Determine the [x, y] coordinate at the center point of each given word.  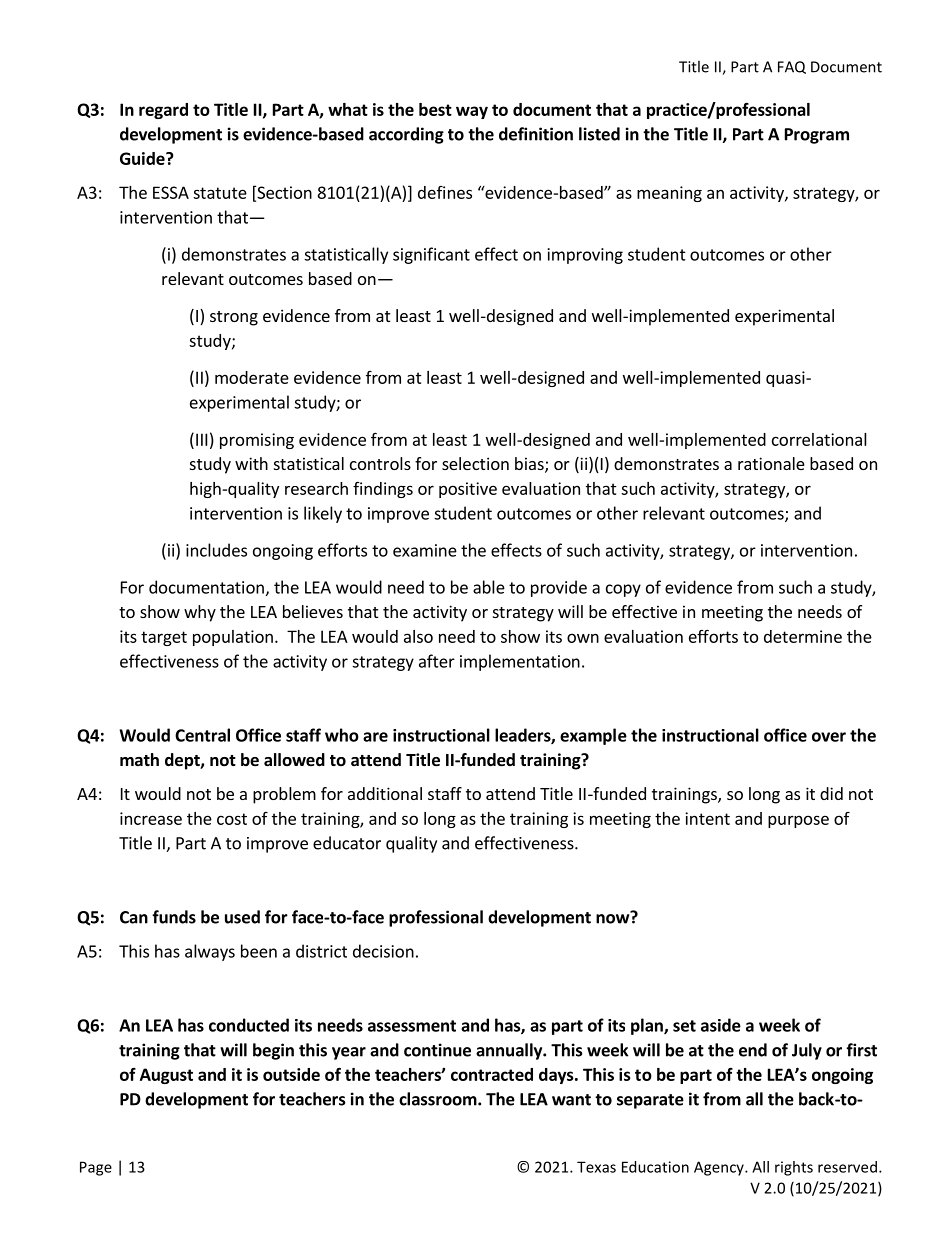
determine [803, 636]
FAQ [792, 67]
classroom [439, 1099]
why [200, 613]
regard [163, 111]
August [166, 1076]
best [435, 109]
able [489, 587]
